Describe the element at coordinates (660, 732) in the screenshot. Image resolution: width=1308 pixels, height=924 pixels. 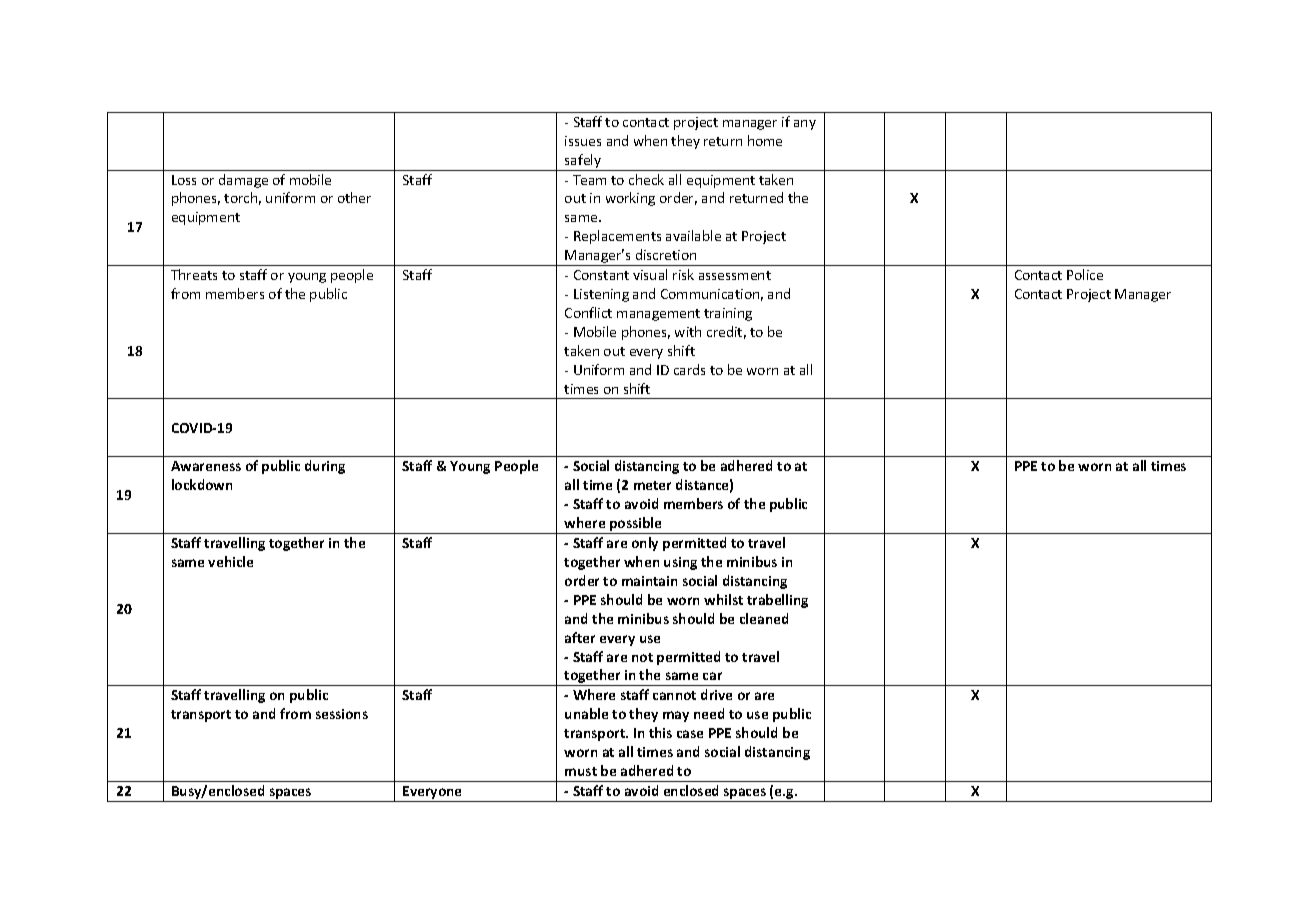
I see `this` at that location.
